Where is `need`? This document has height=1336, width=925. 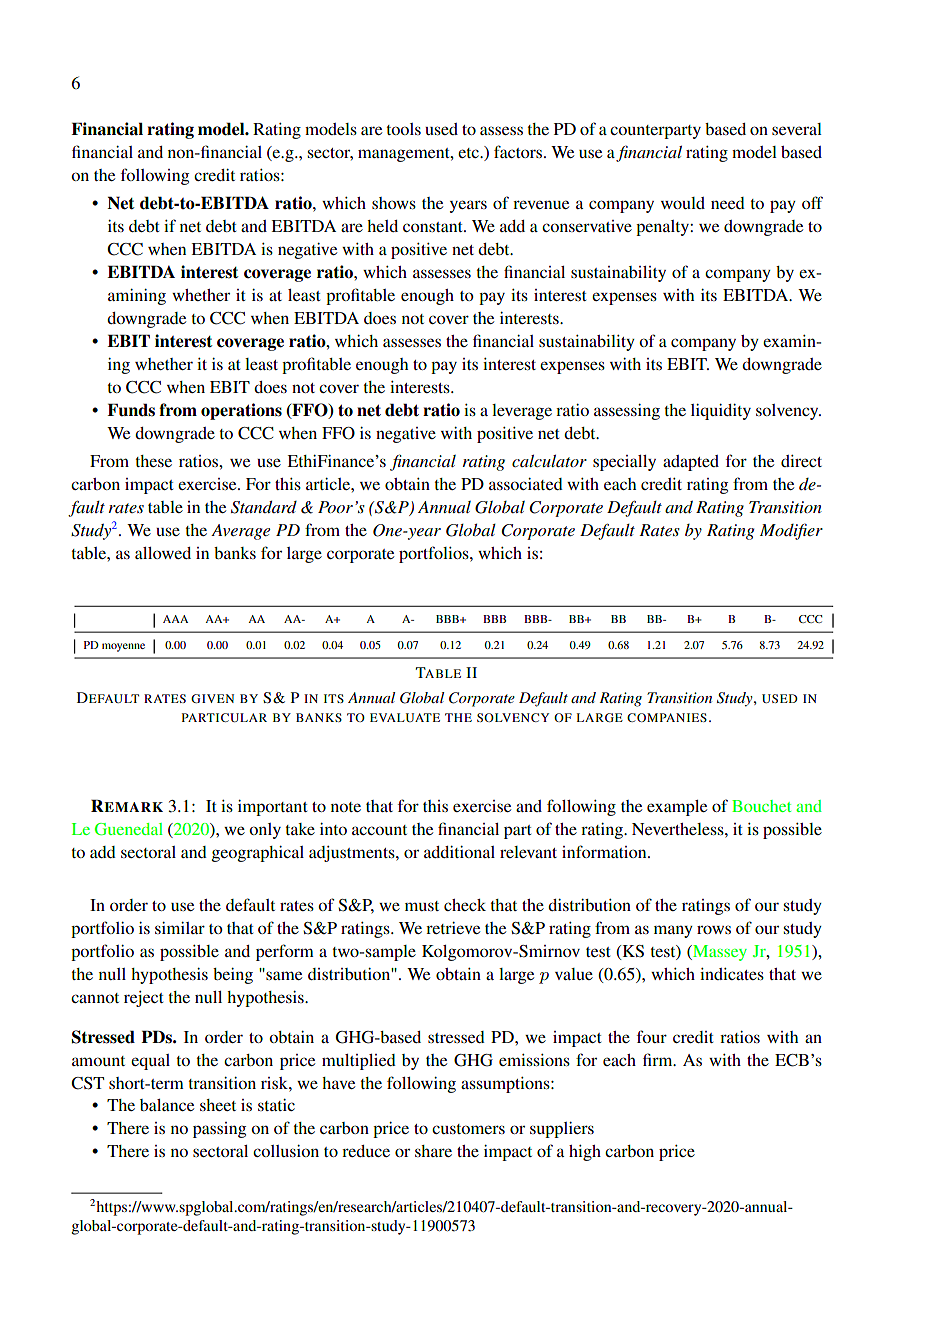 need is located at coordinates (728, 203).
